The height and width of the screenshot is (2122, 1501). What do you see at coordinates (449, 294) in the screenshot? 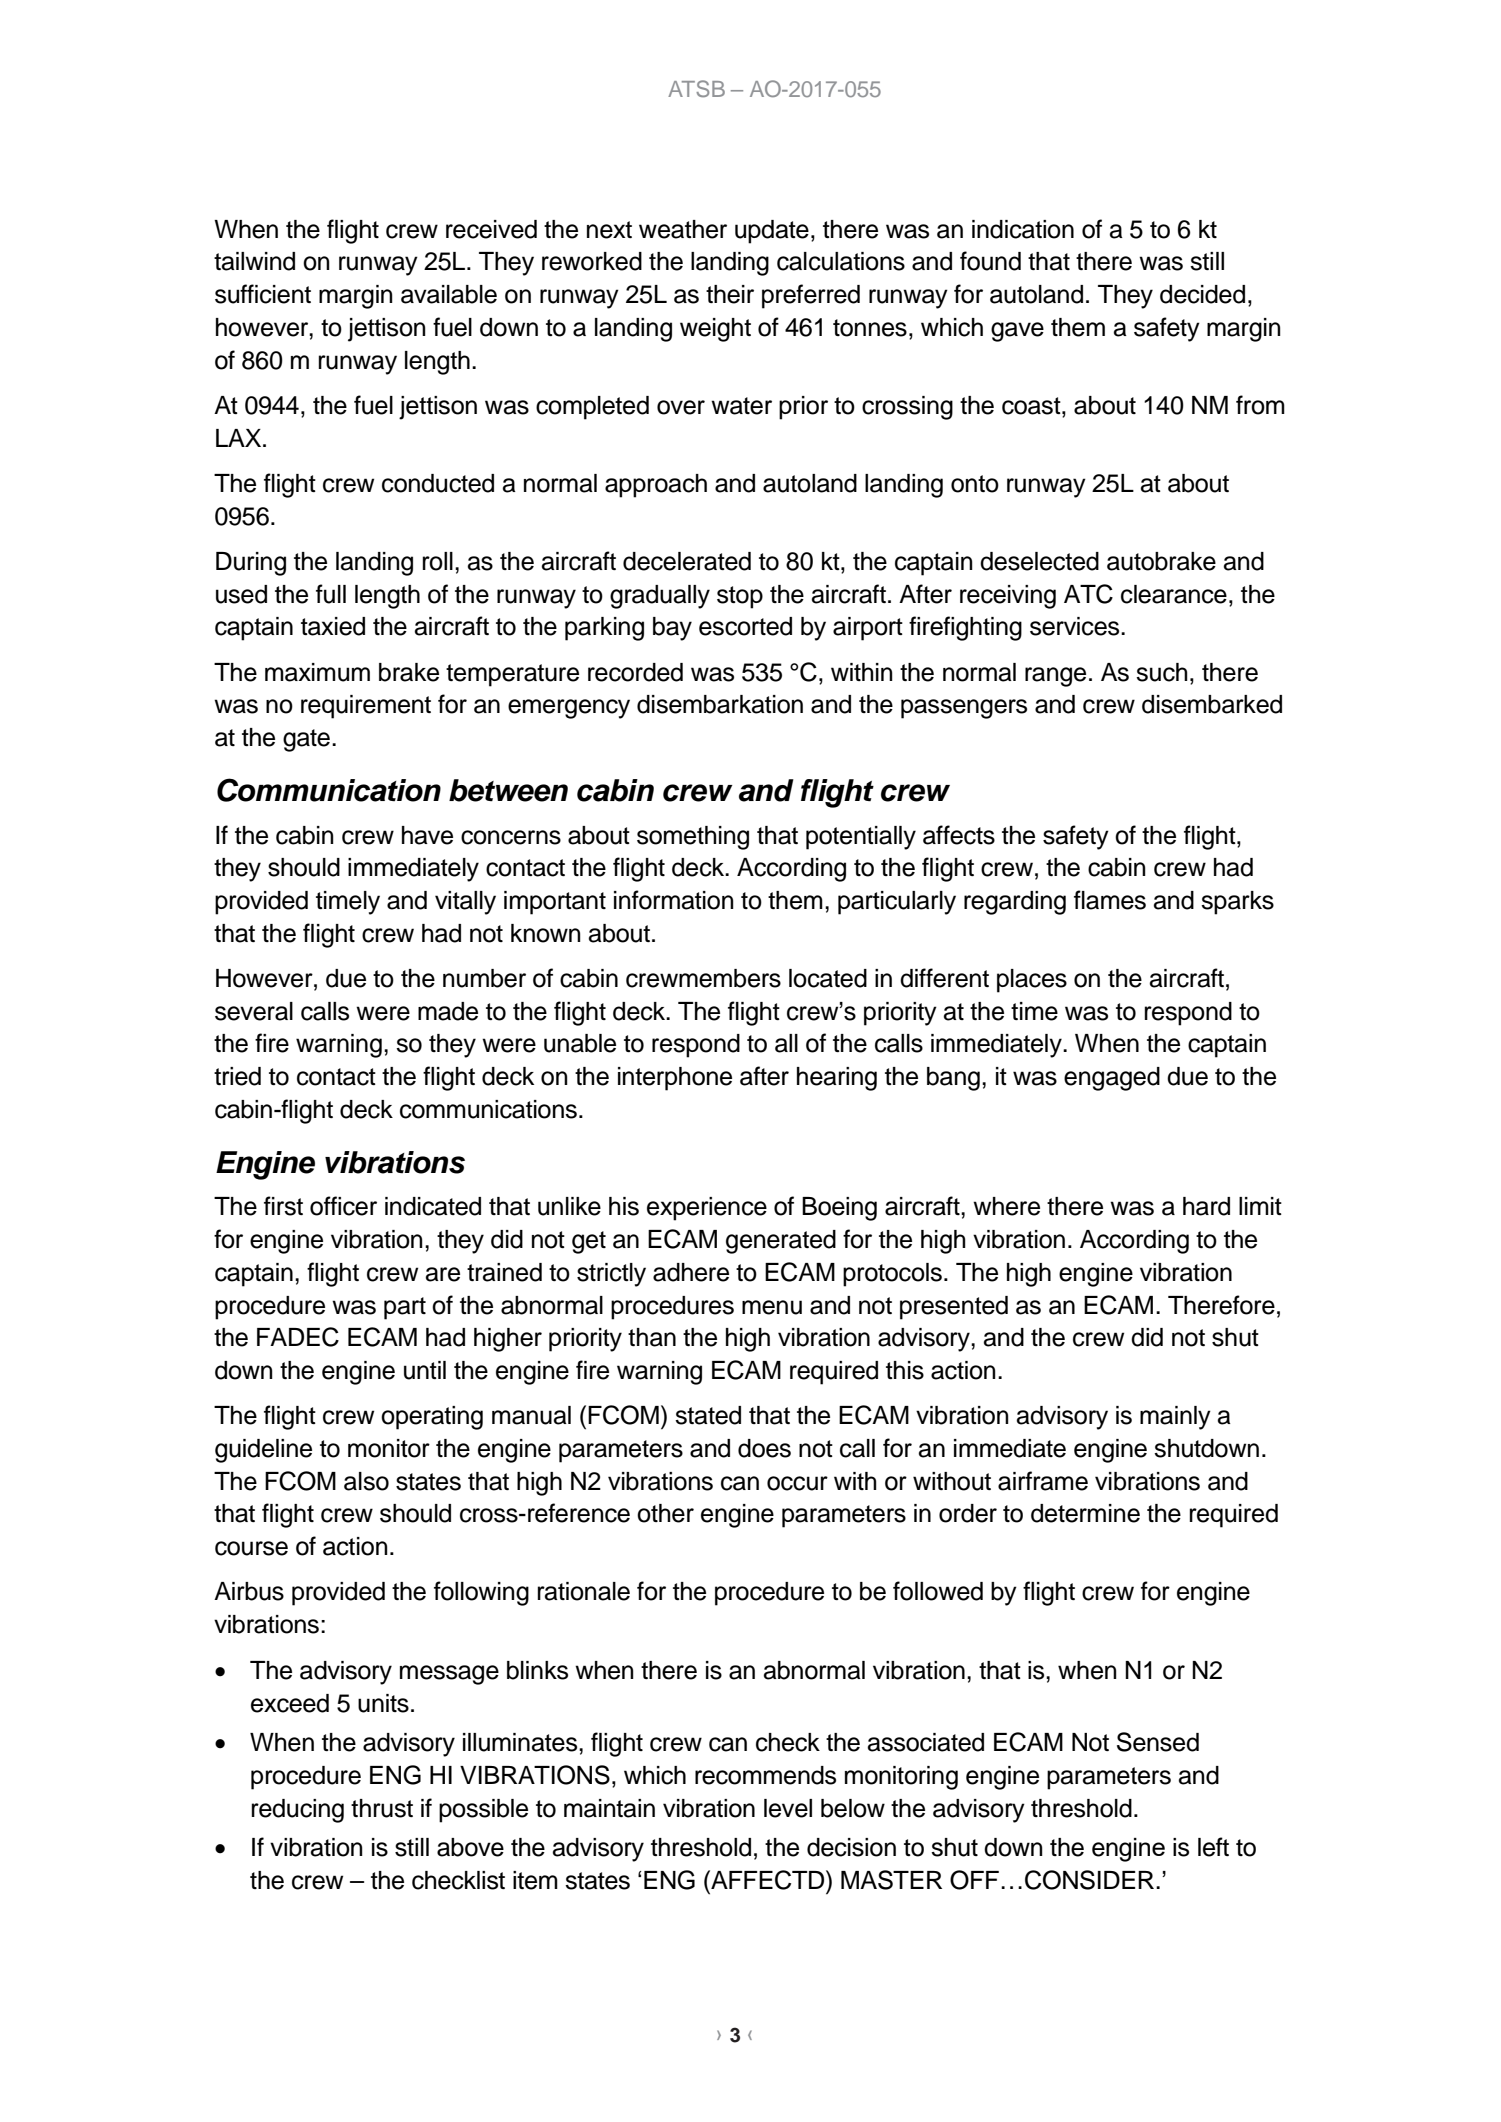
I see `available` at bounding box center [449, 294].
